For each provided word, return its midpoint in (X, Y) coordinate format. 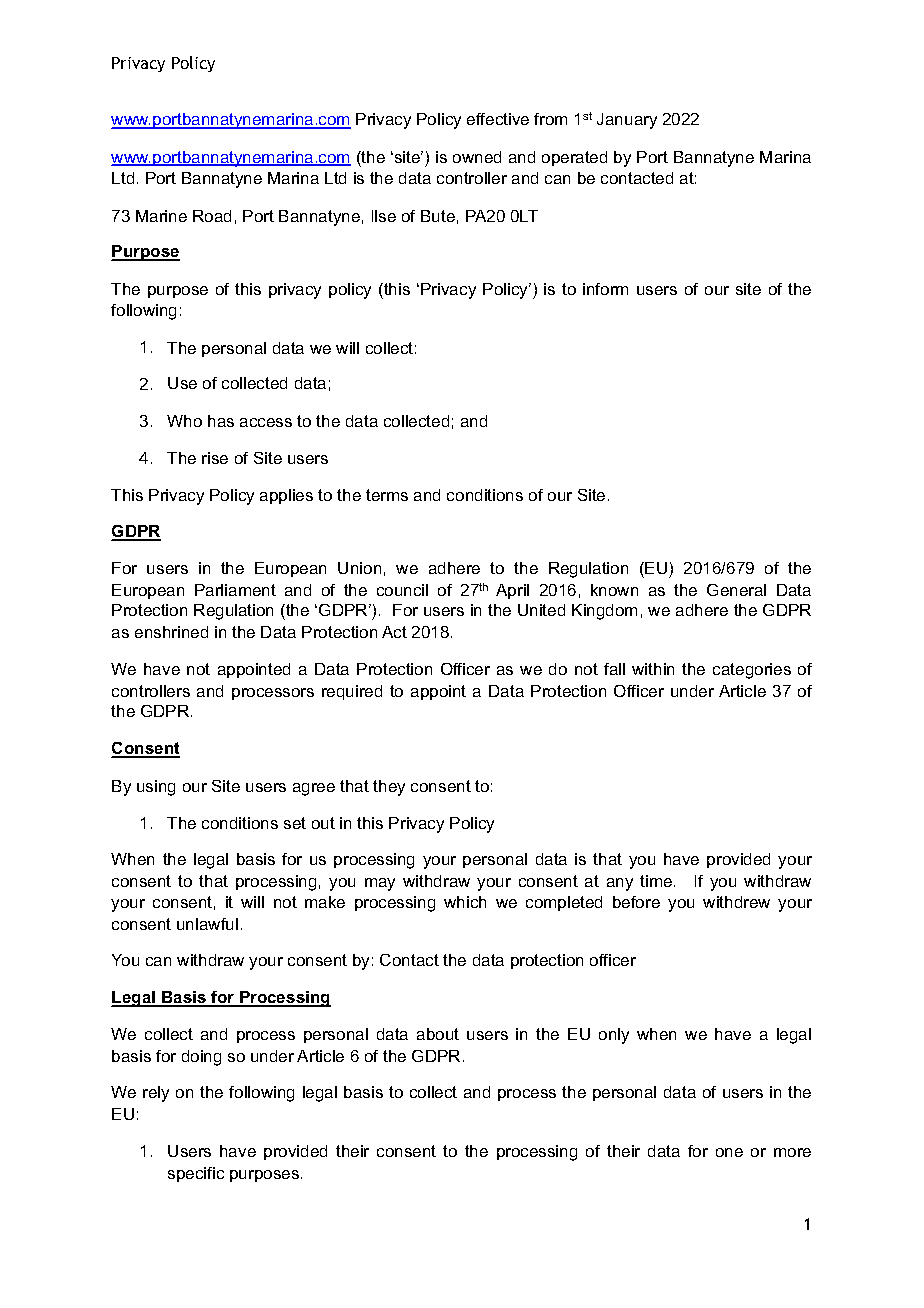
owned (477, 157)
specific (196, 1174)
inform (605, 289)
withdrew (736, 902)
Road (212, 216)
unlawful (207, 924)
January (627, 121)
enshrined (171, 632)
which (465, 902)
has (221, 421)
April (512, 591)
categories (752, 671)
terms (387, 495)
